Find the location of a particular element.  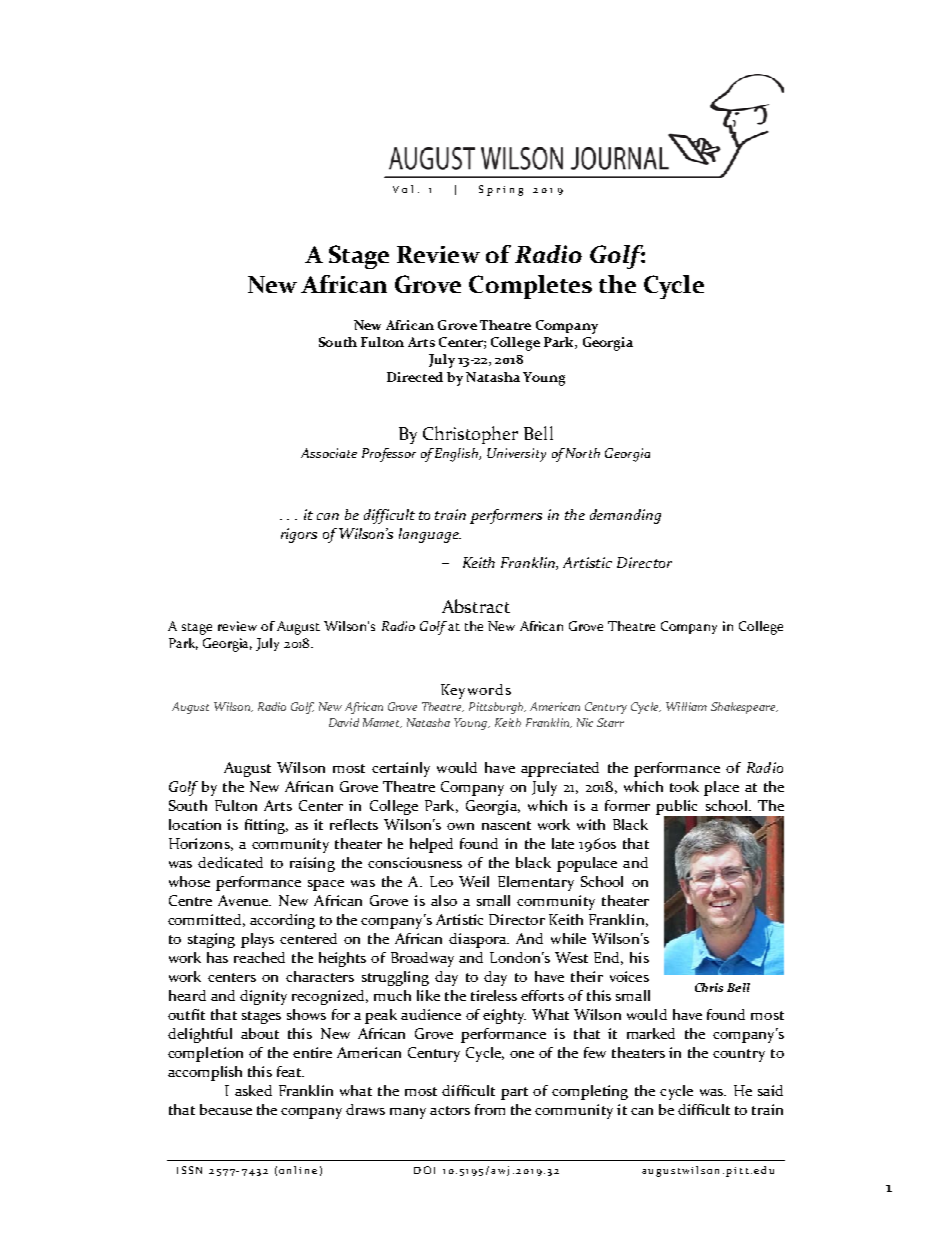

Vol is located at coordinates (403, 189).
